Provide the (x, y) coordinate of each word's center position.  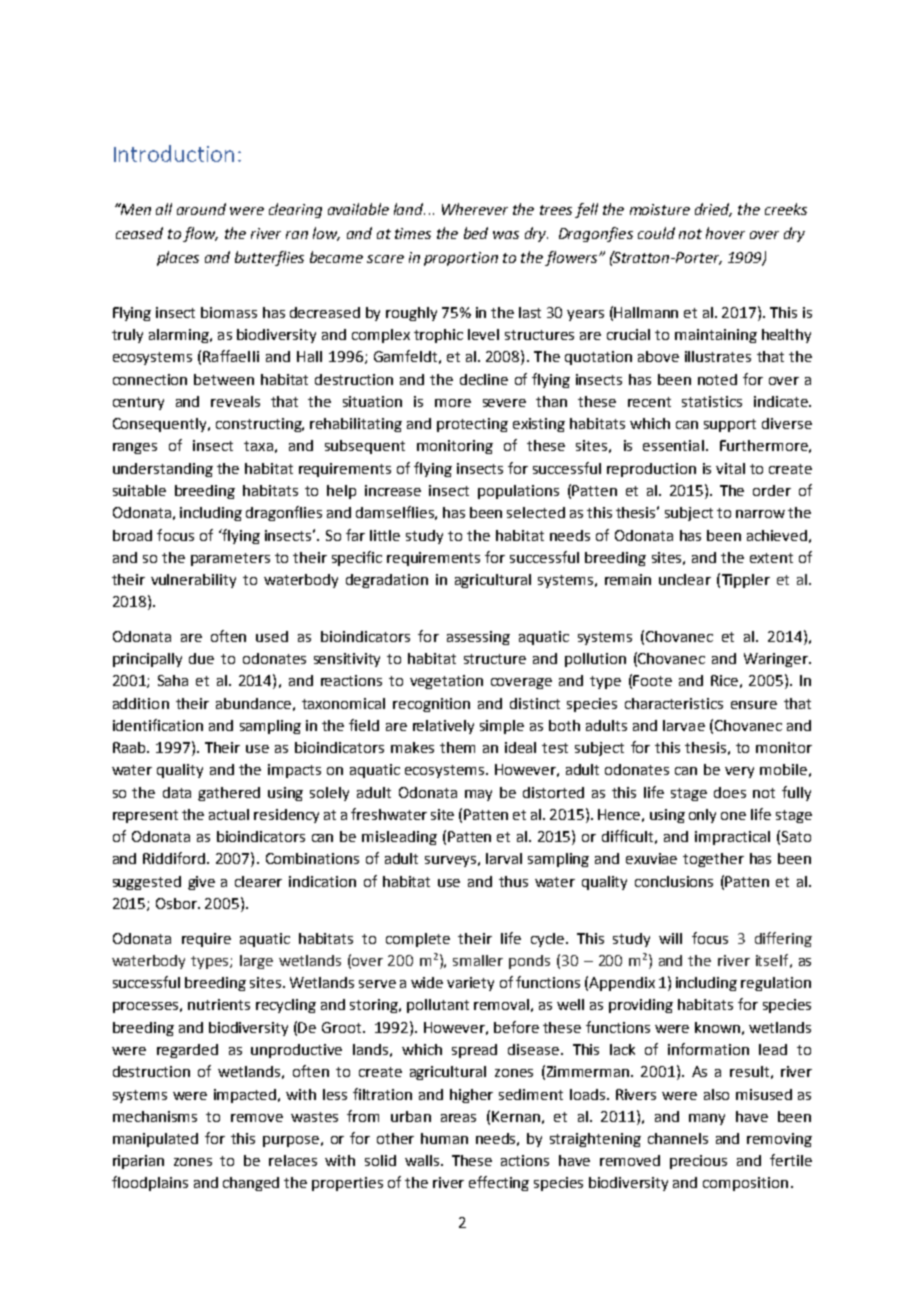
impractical (732, 838)
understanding (163, 470)
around (201, 209)
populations (518, 492)
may (478, 795)
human (444, 1138)
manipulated (155, 1140)
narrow (760, 514)
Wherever (475, 209)
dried (713, 210)
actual (229, 814)
